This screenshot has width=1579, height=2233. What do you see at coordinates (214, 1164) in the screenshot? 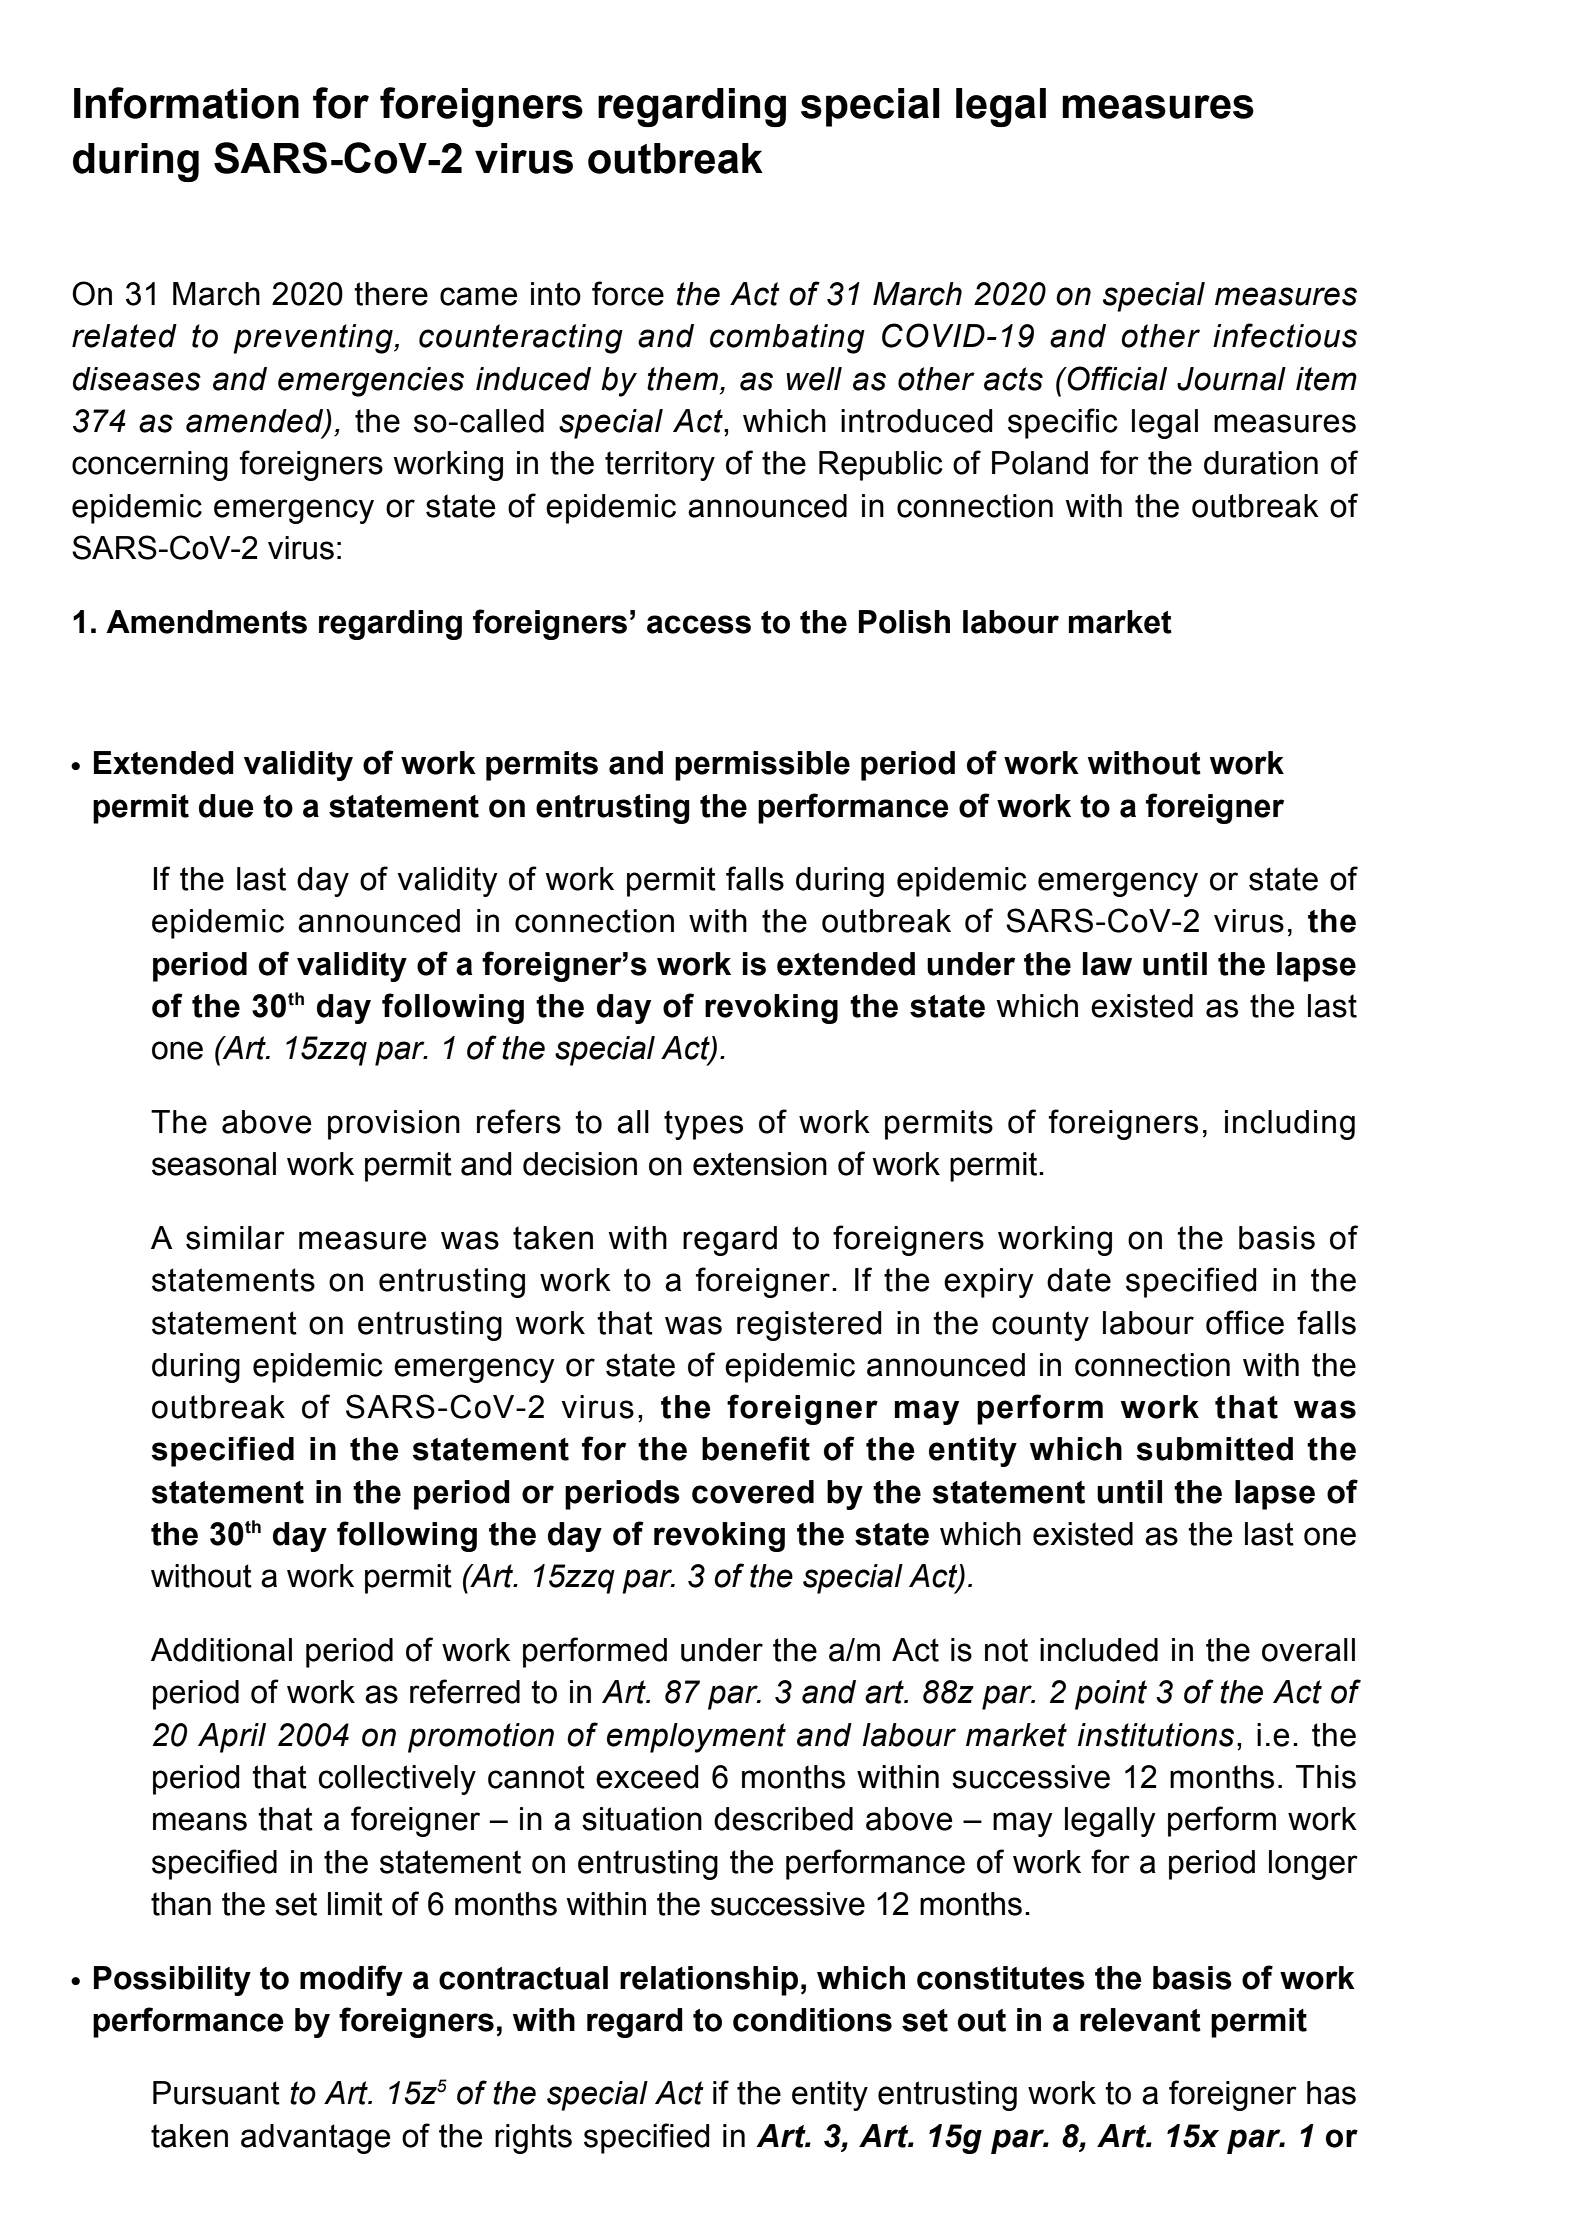
I see `seasonal` at bounding box center [214, 1164].
